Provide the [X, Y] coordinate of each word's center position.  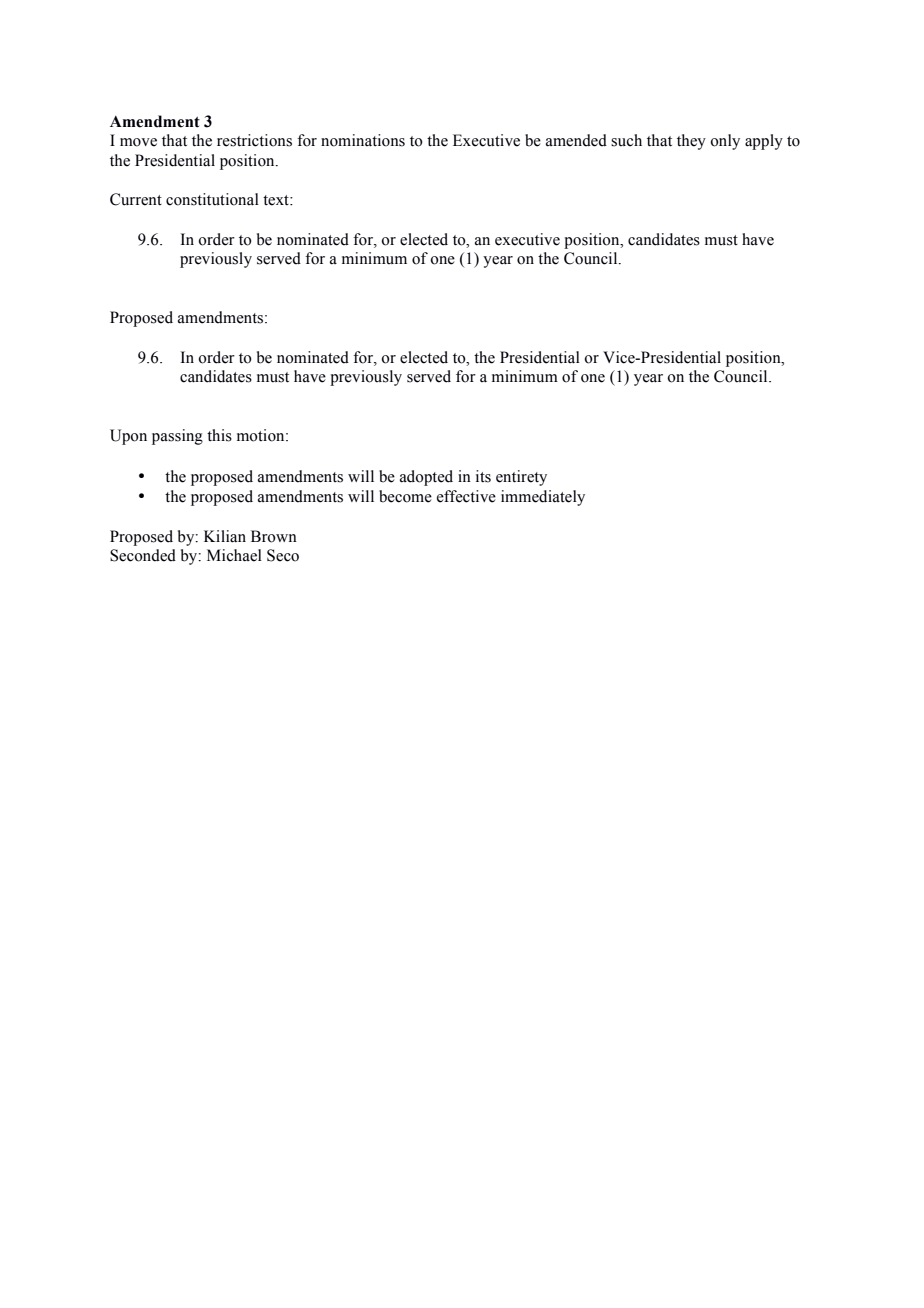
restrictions [254, 140]
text [277, 200]
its [483, 476]
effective [466, 496]
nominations [363, 140]
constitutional [212, 199]
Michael [234, 555]
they [691, 142]
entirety [521, 478]
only [725, 142]
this [219, 435]
